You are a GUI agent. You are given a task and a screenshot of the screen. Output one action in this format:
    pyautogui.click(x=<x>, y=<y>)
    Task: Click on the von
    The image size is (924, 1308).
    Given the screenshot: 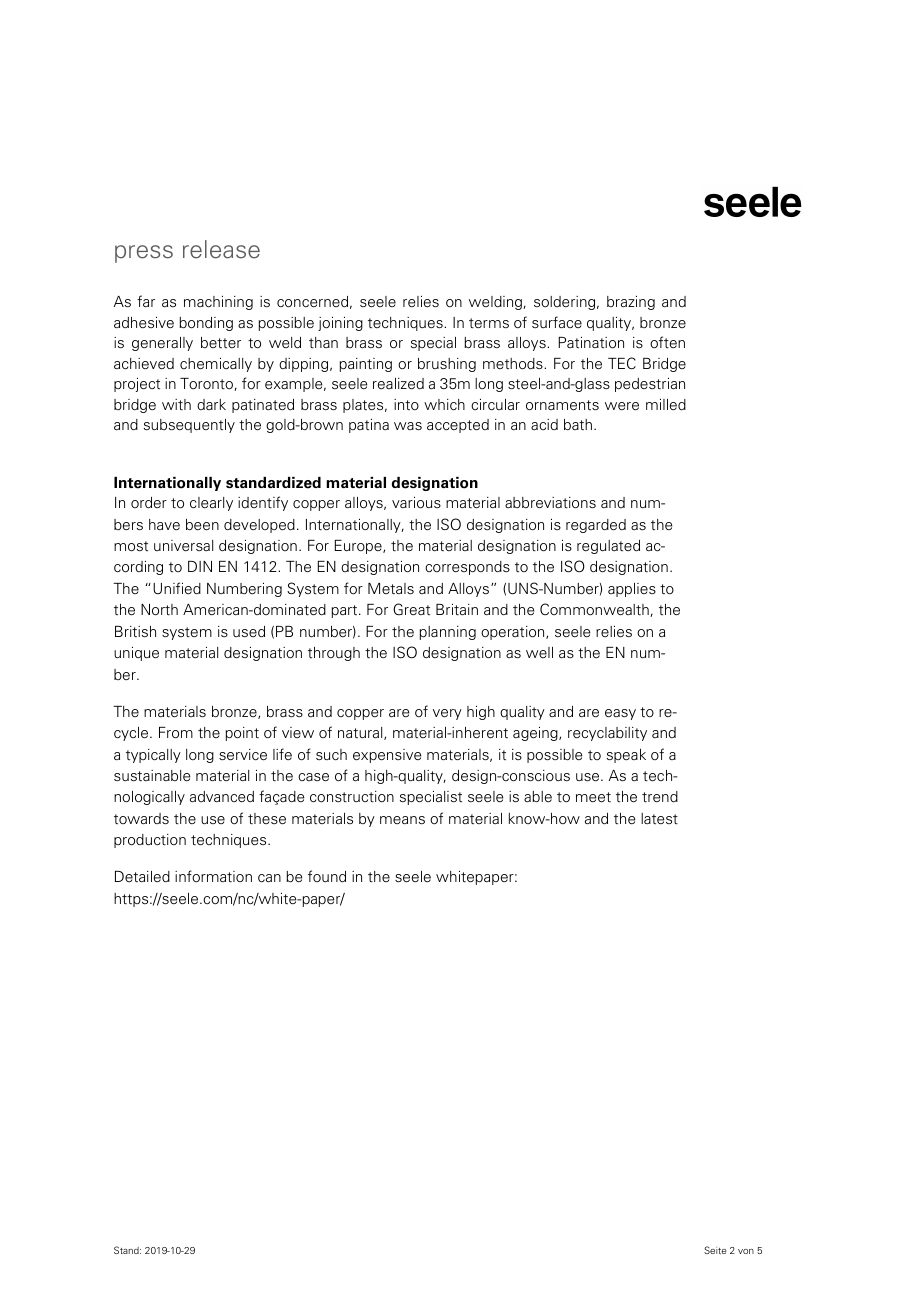 What is the action you would take?
    pyautogui.click(x=746, y=1251)
